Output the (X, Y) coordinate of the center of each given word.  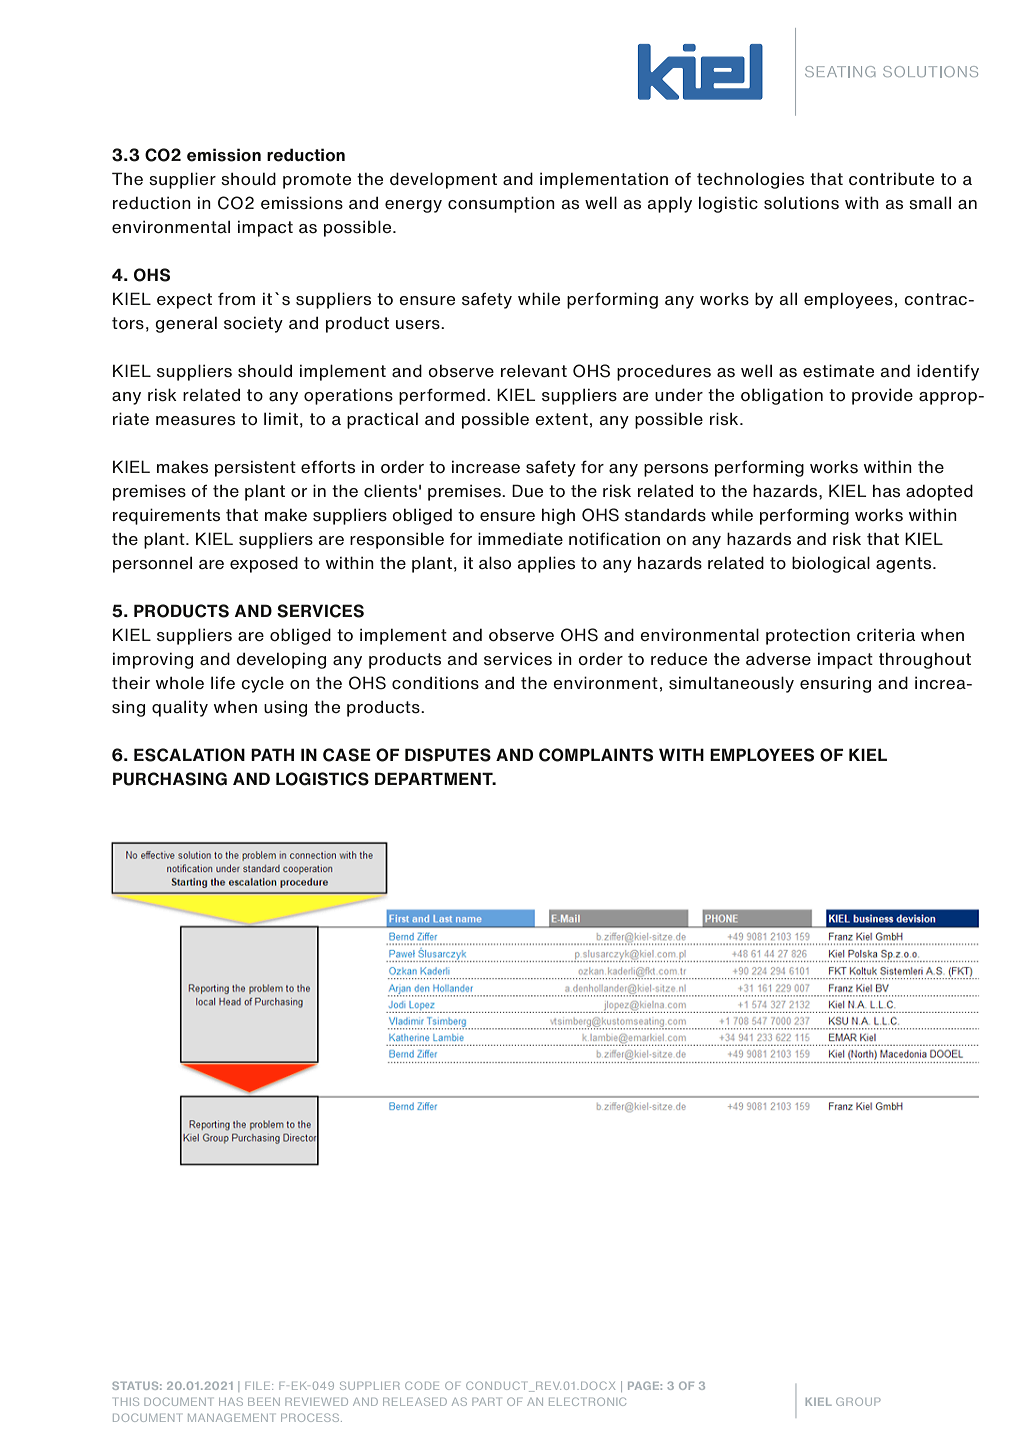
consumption (501, 204)
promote (317, 181)
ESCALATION (189, 755)
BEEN (264, 1402)
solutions (801, 203)
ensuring (835, 684)
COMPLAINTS (596, 755)
